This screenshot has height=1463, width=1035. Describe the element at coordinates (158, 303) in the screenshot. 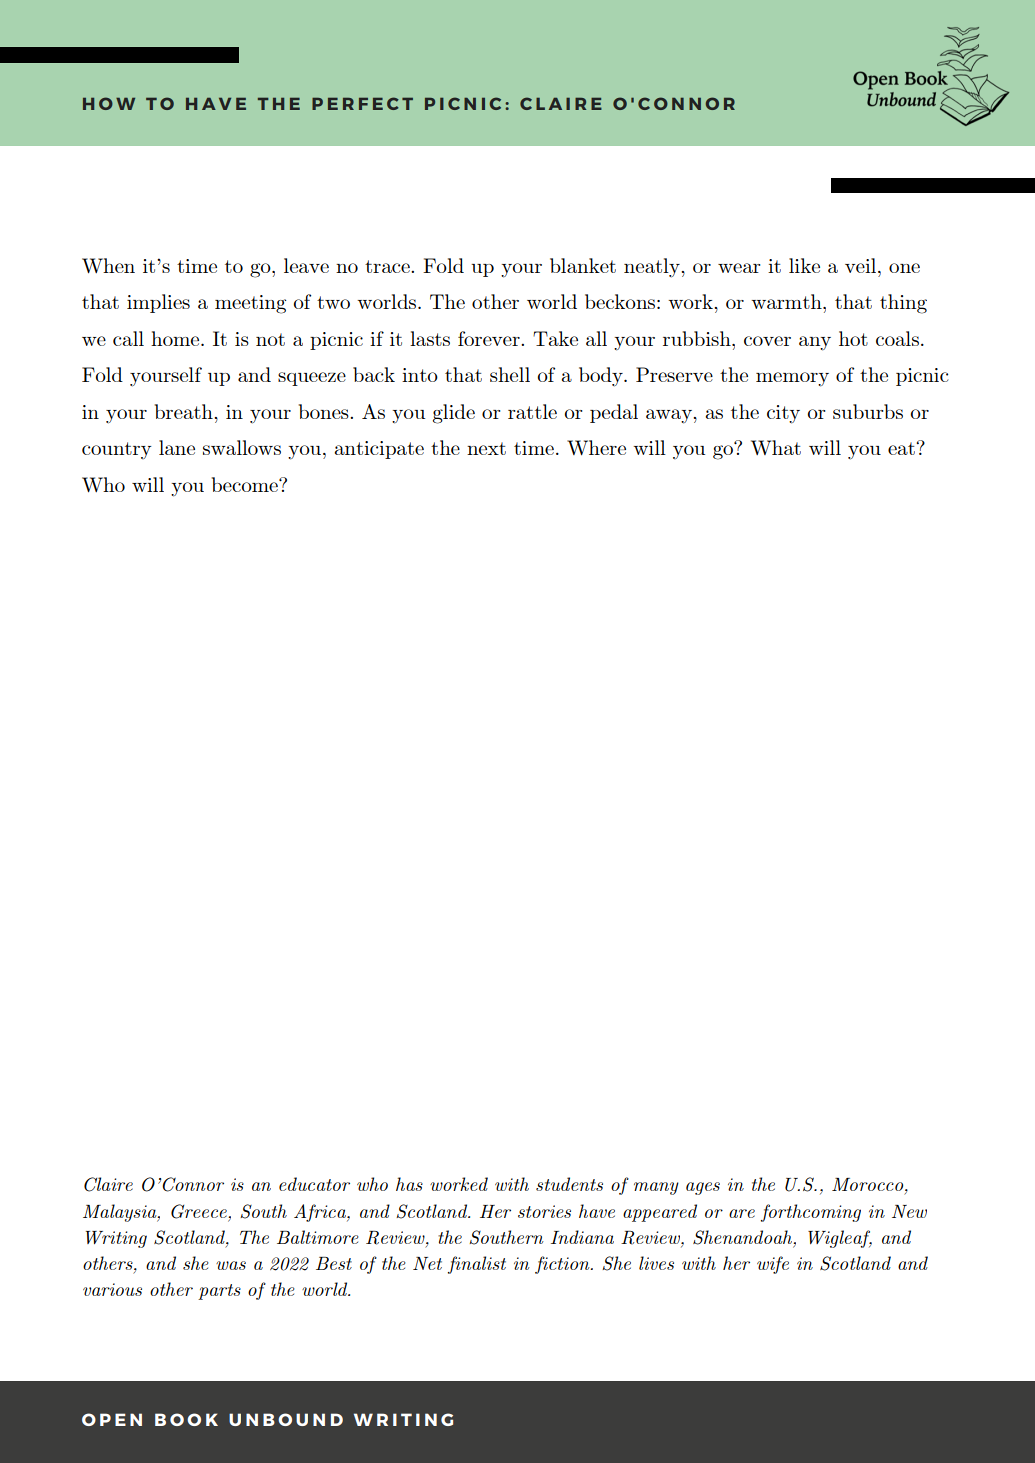

I see `implies` at that location.
